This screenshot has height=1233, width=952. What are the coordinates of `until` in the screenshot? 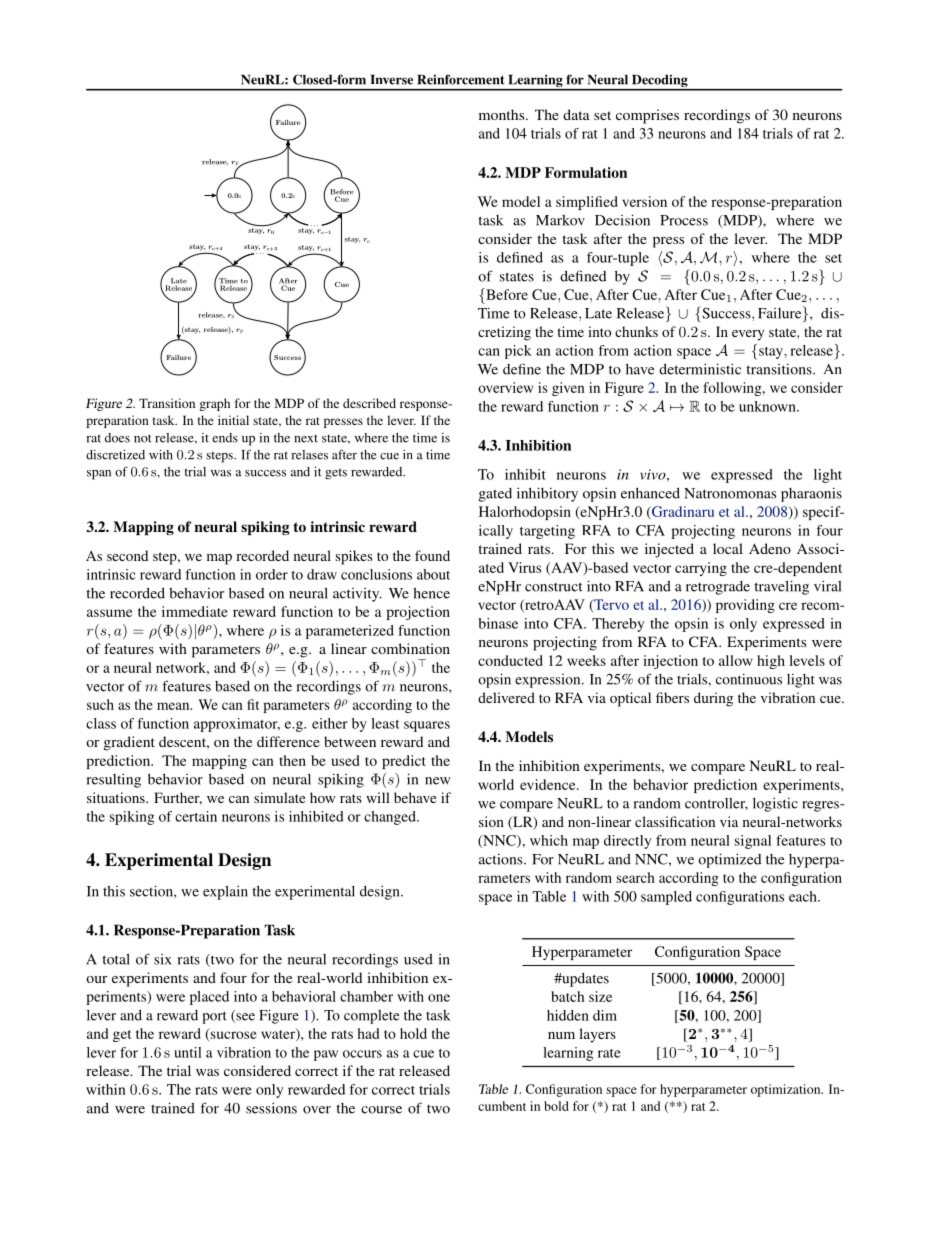 It's located at (187, 1052).
